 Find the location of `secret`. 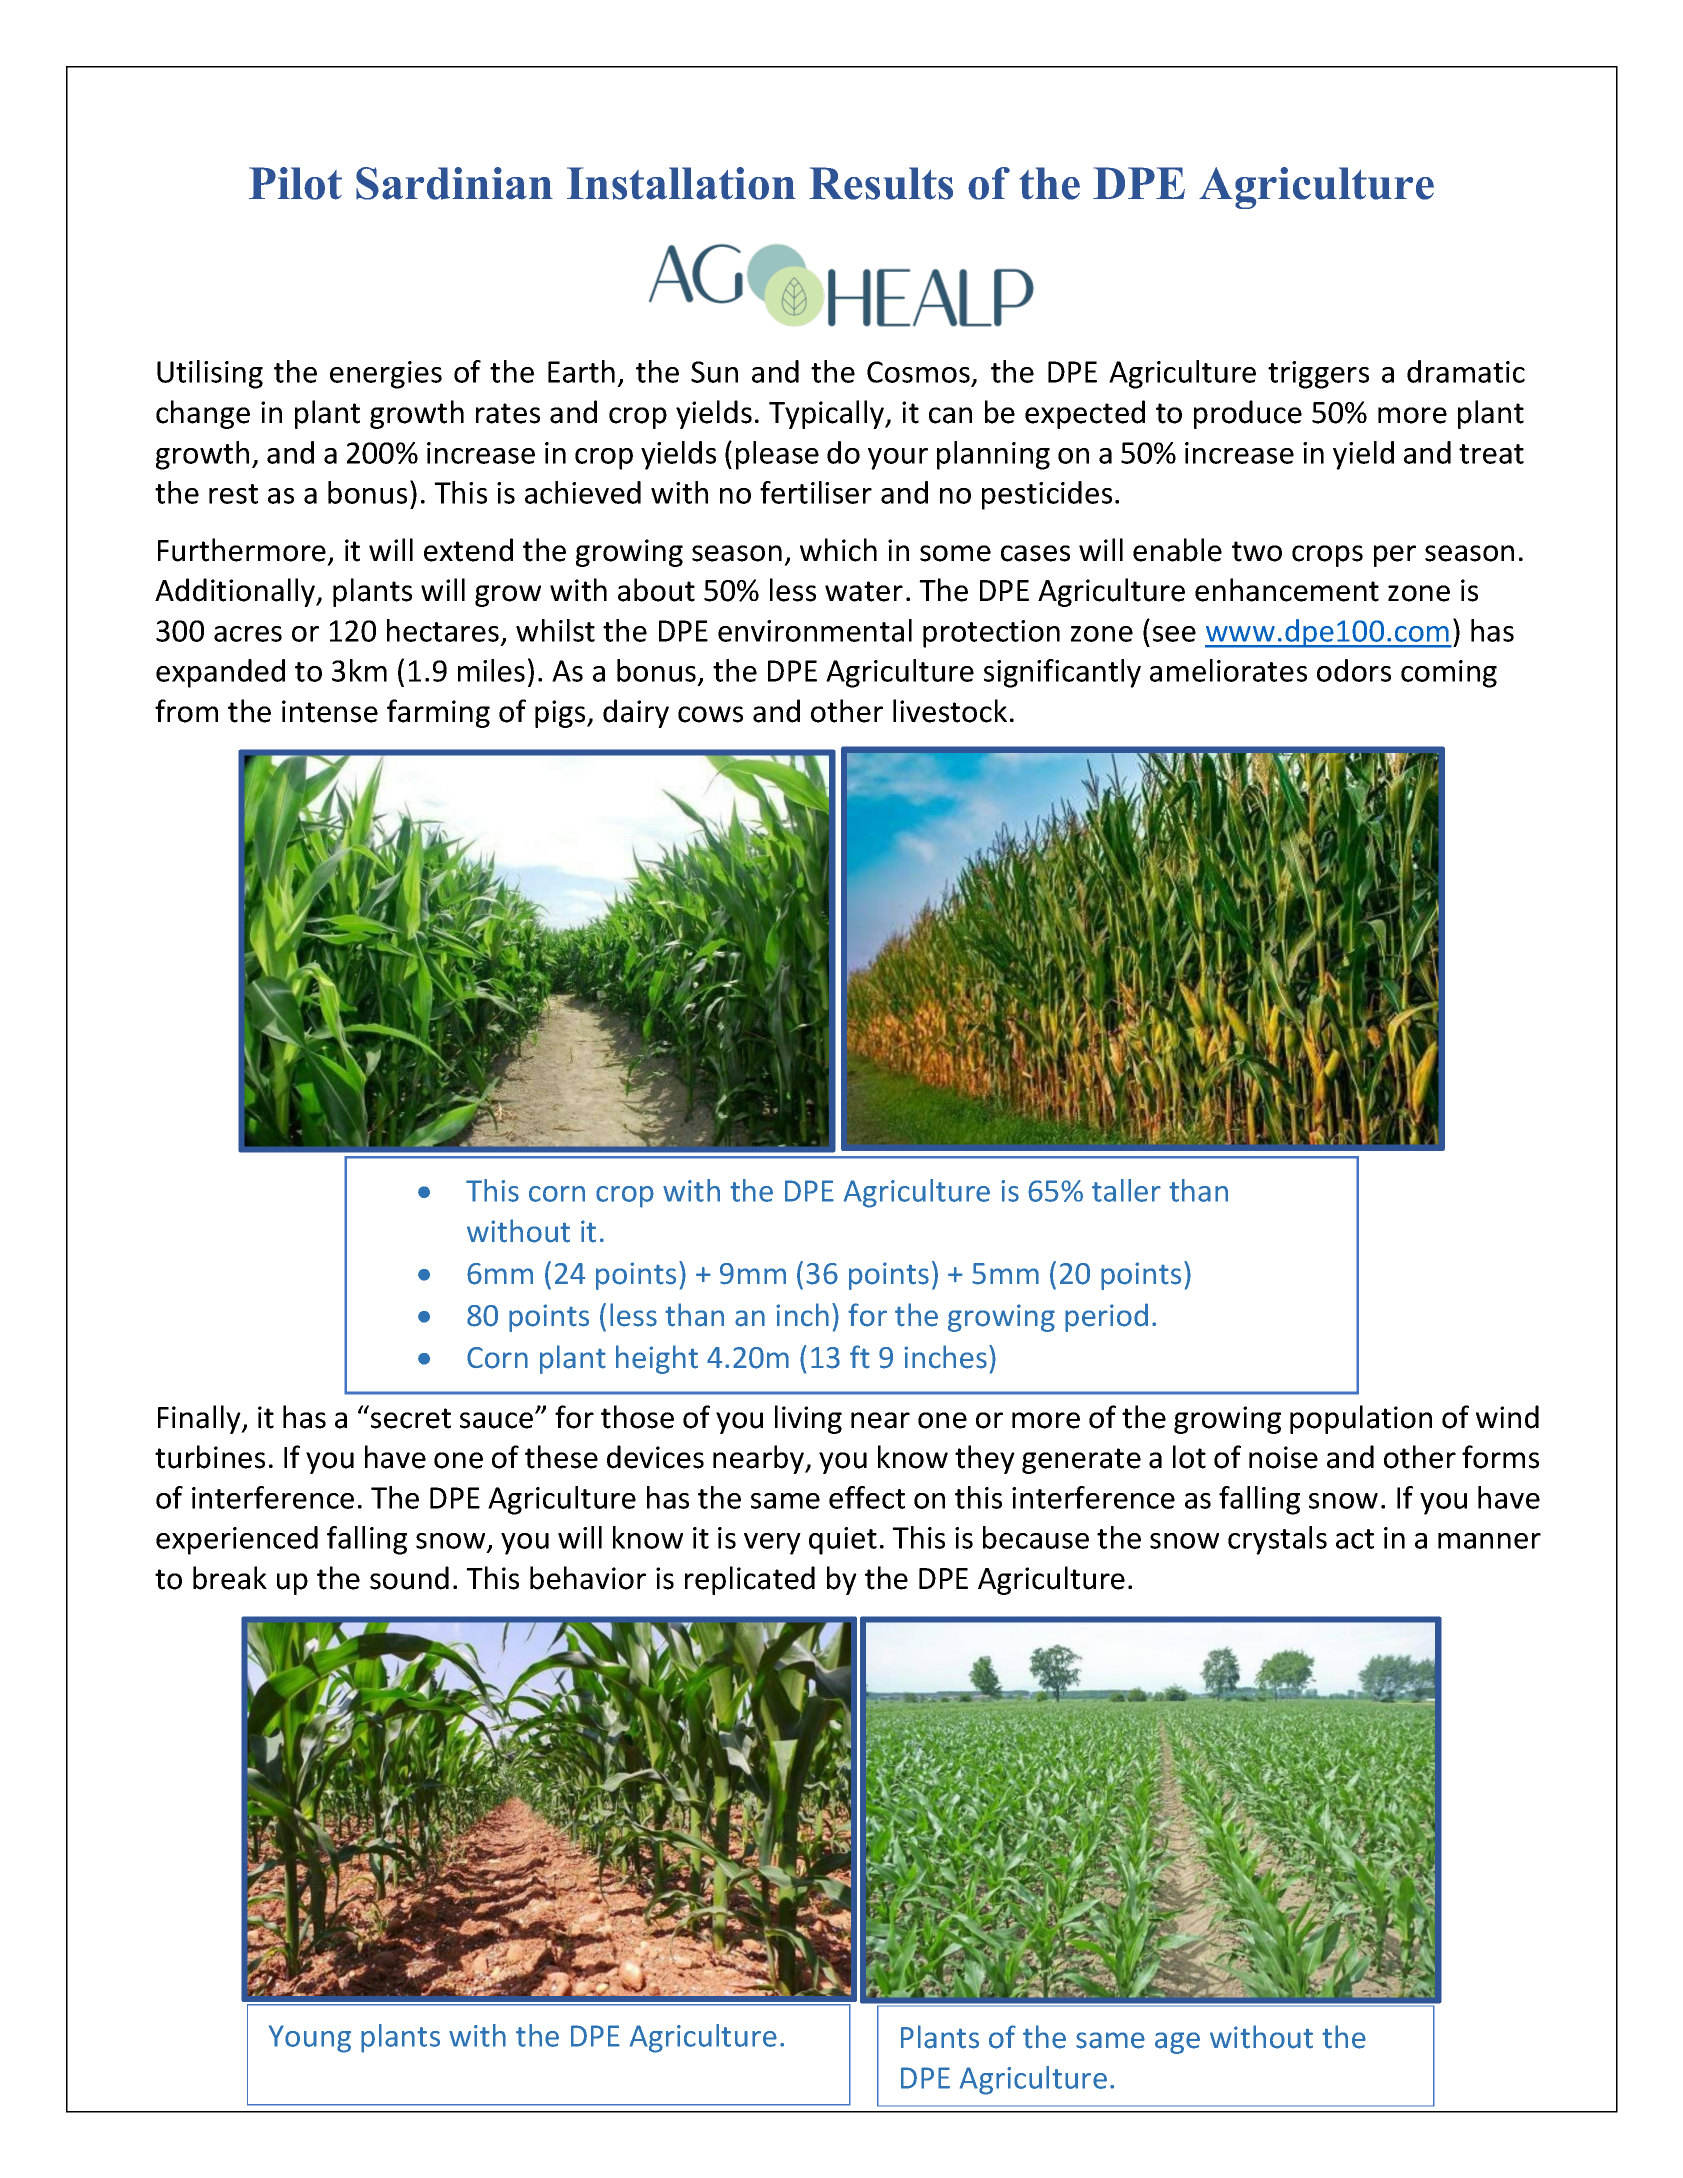

secret is located at coordinates (411, 1418).
